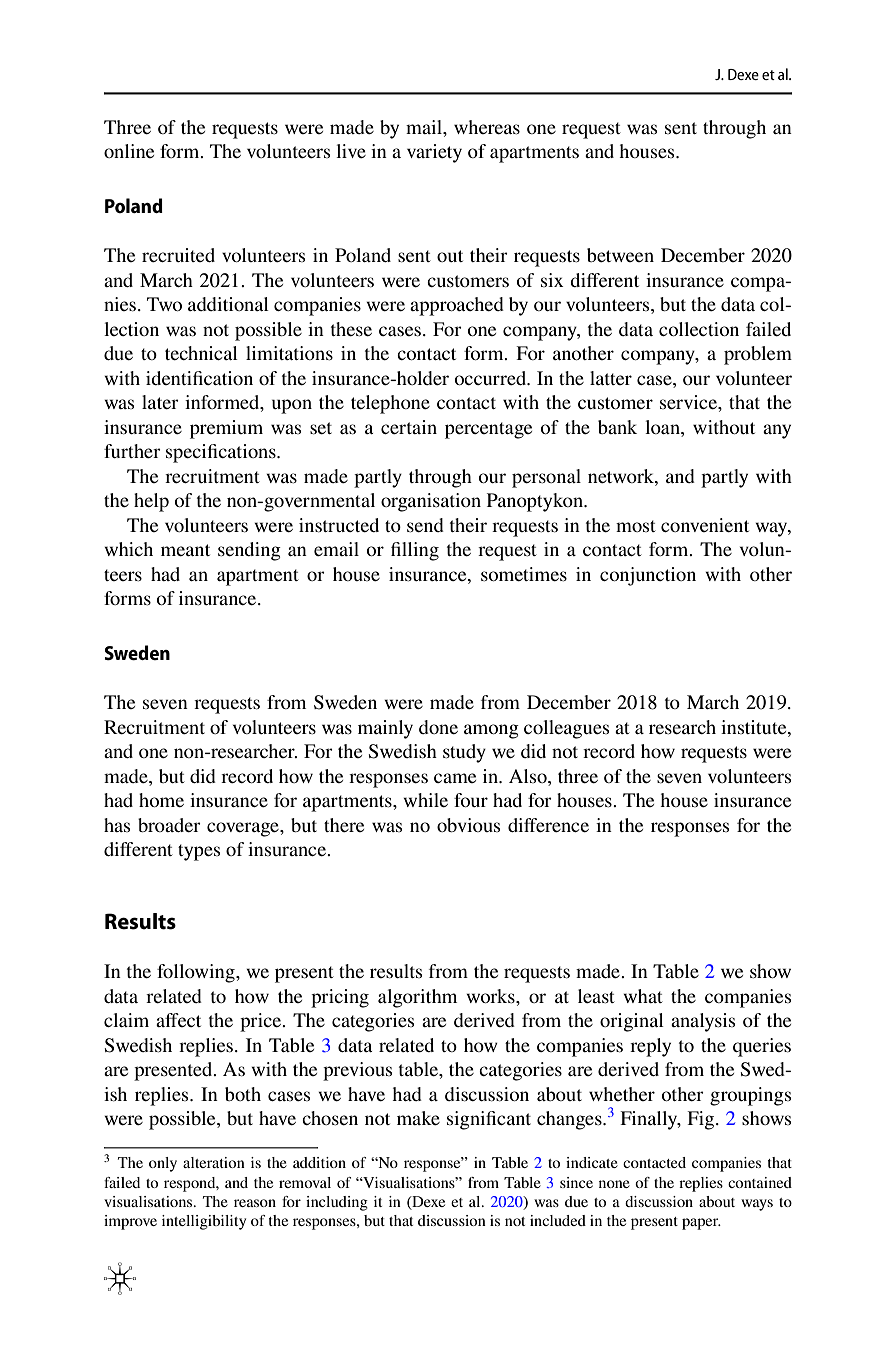 The height and width of the screenshot is (1359, 896). What do you see at coordinates (438, 727) in the screenshot?
I see `done` at bounding box center [438, 727].
